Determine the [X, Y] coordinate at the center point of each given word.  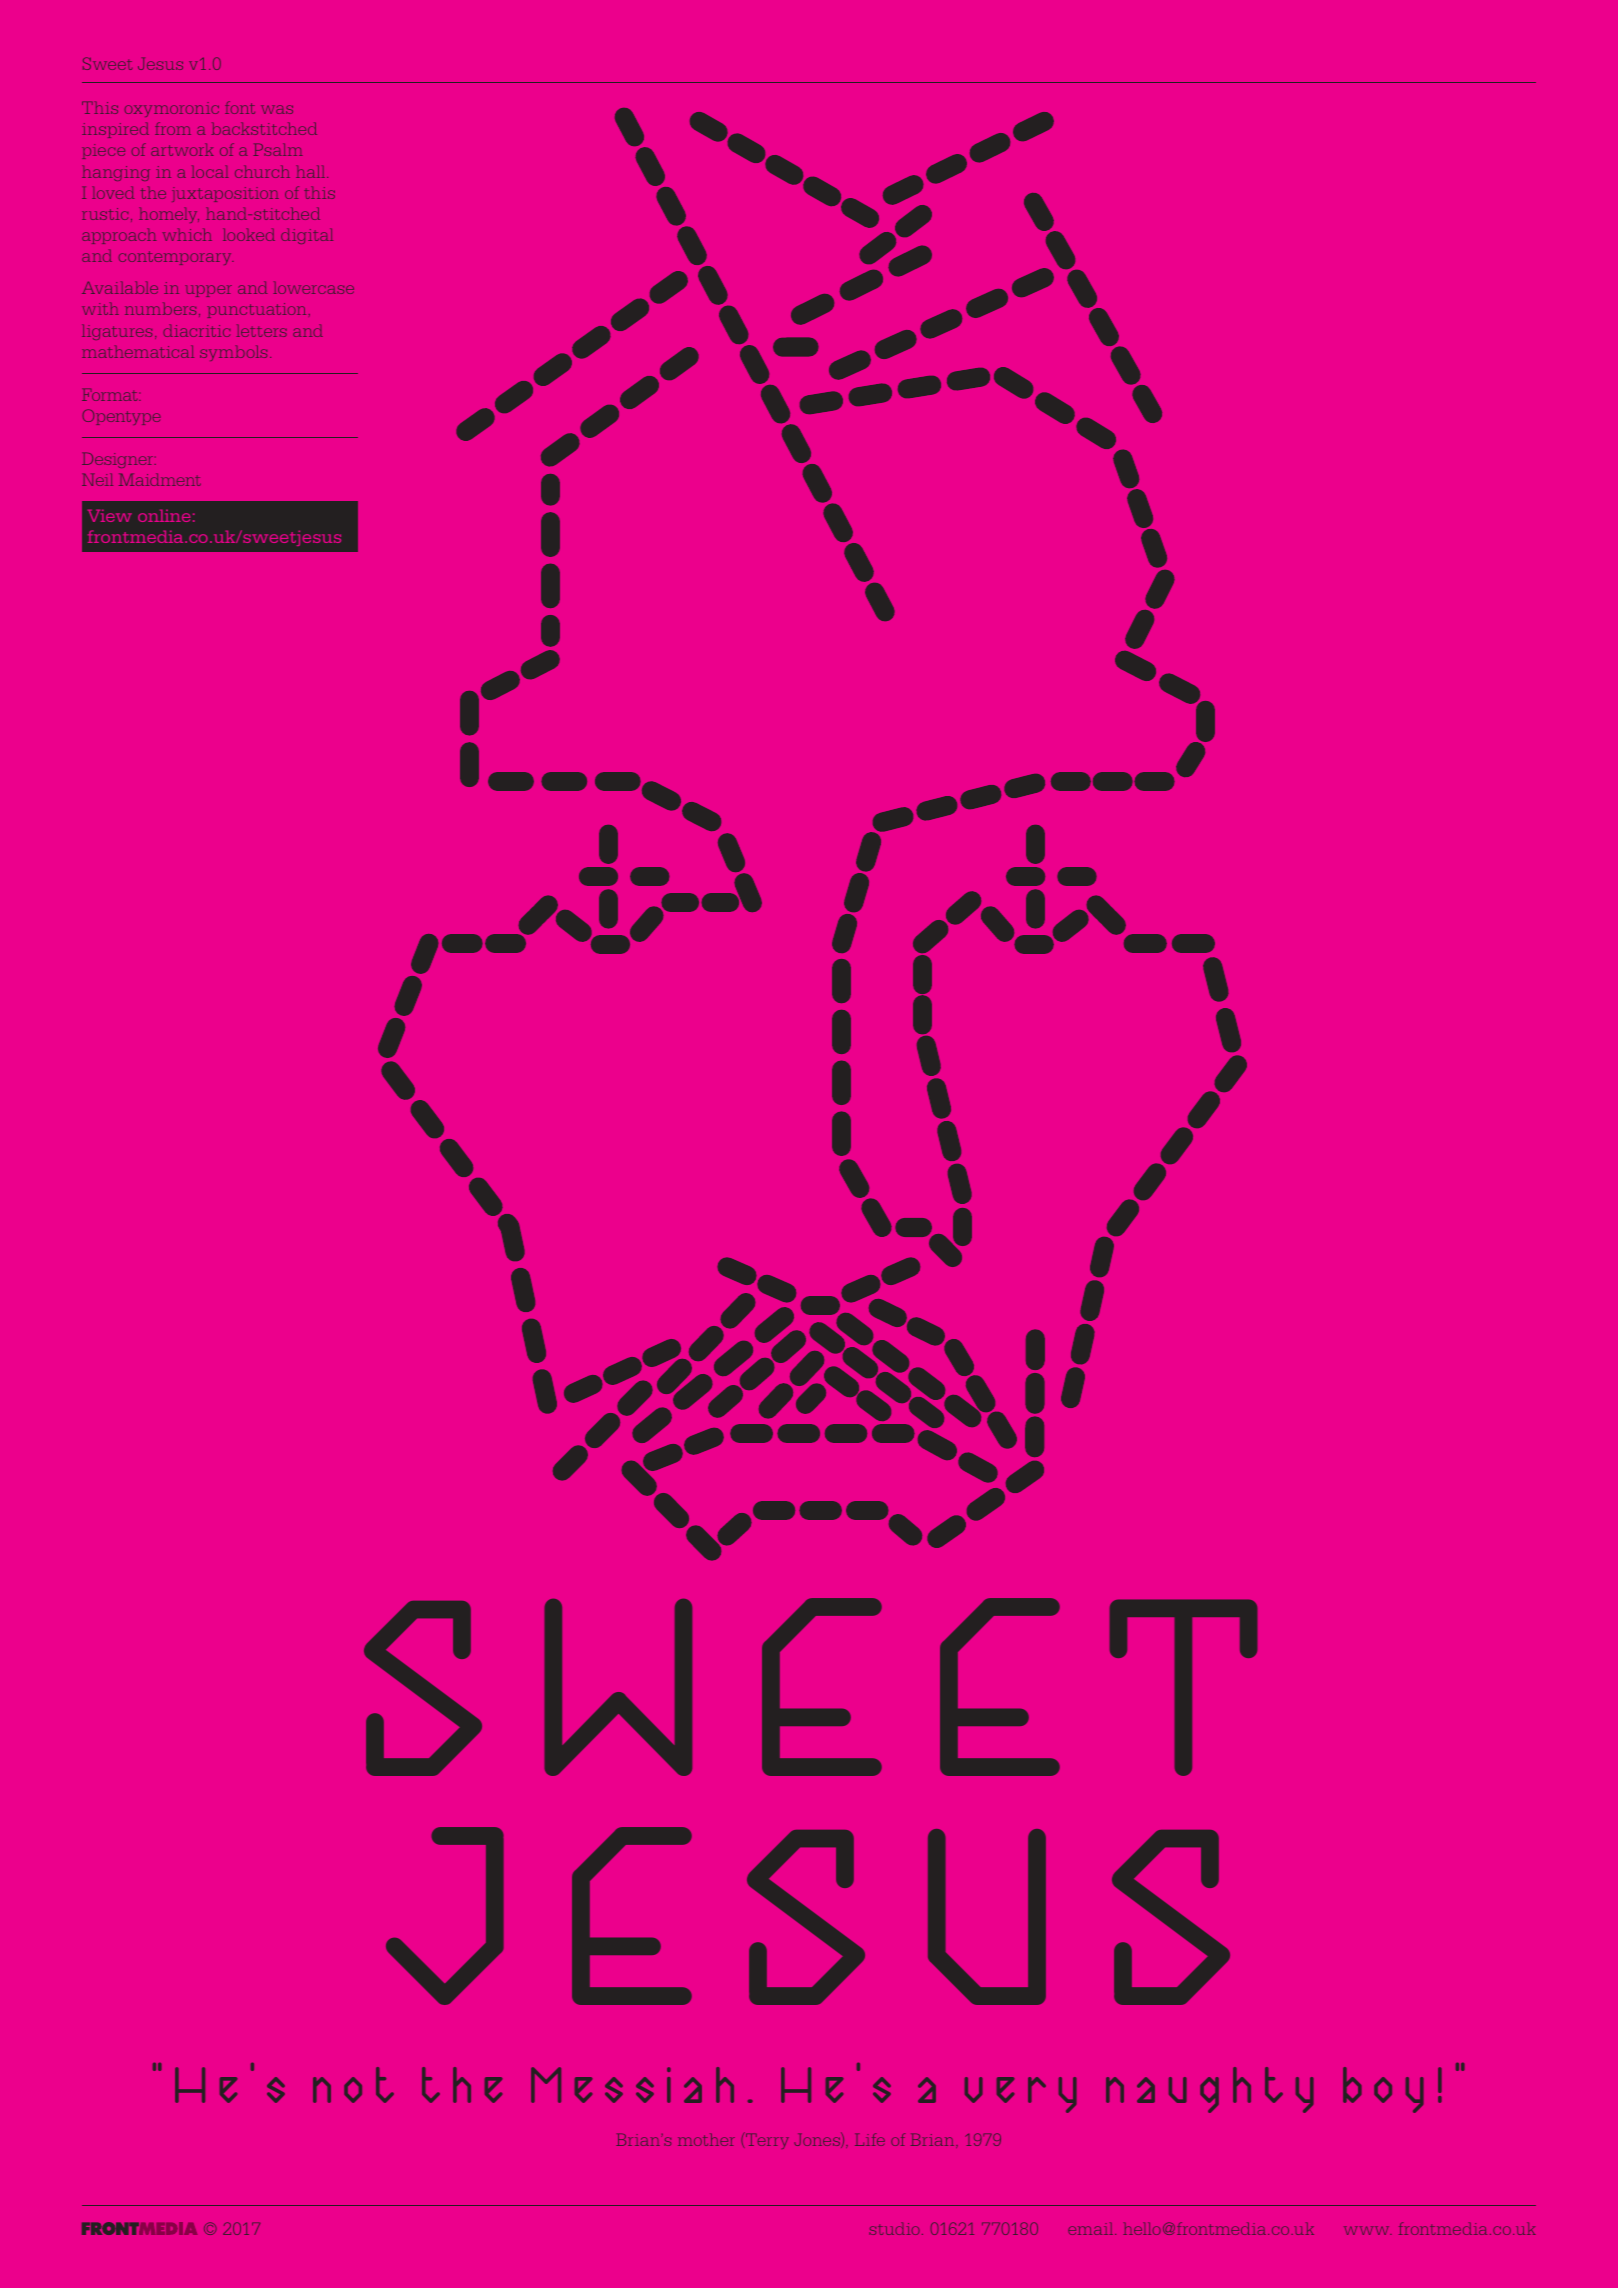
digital [307, 236]
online [164, 515]
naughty [1210, 2090]
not [353, 2085]
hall [312, 171]
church [262, 171]
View [110, 515]
